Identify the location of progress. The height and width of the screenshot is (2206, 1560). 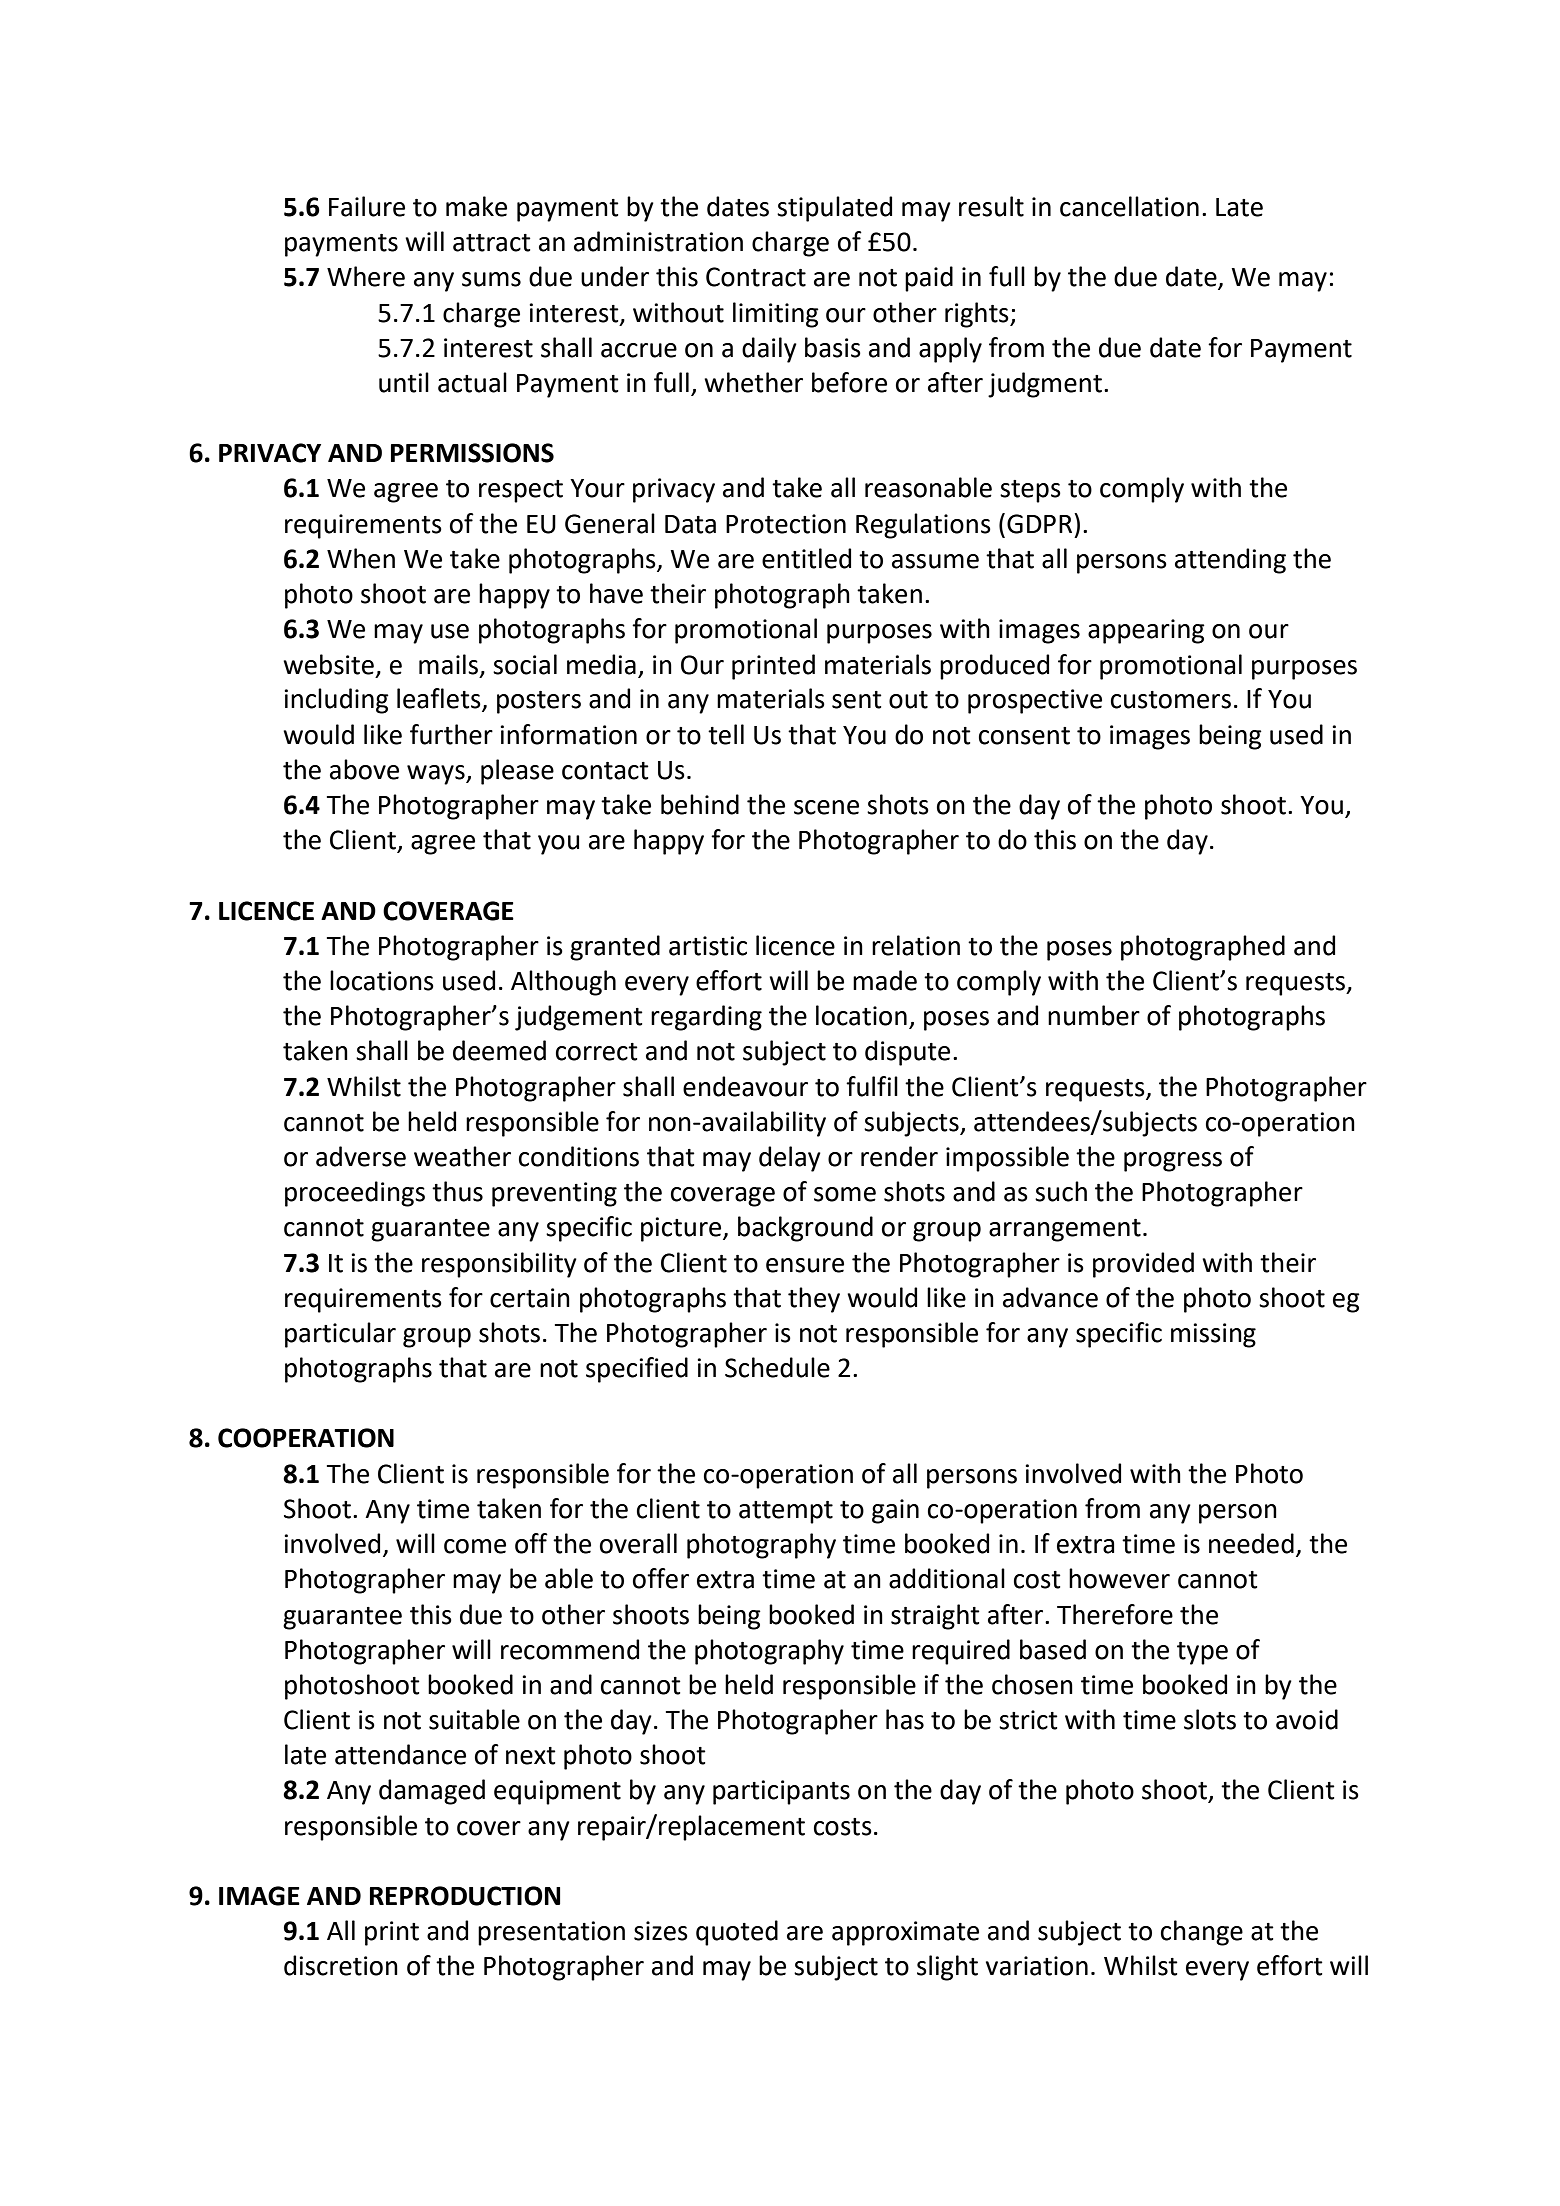
(1173, 1162).
